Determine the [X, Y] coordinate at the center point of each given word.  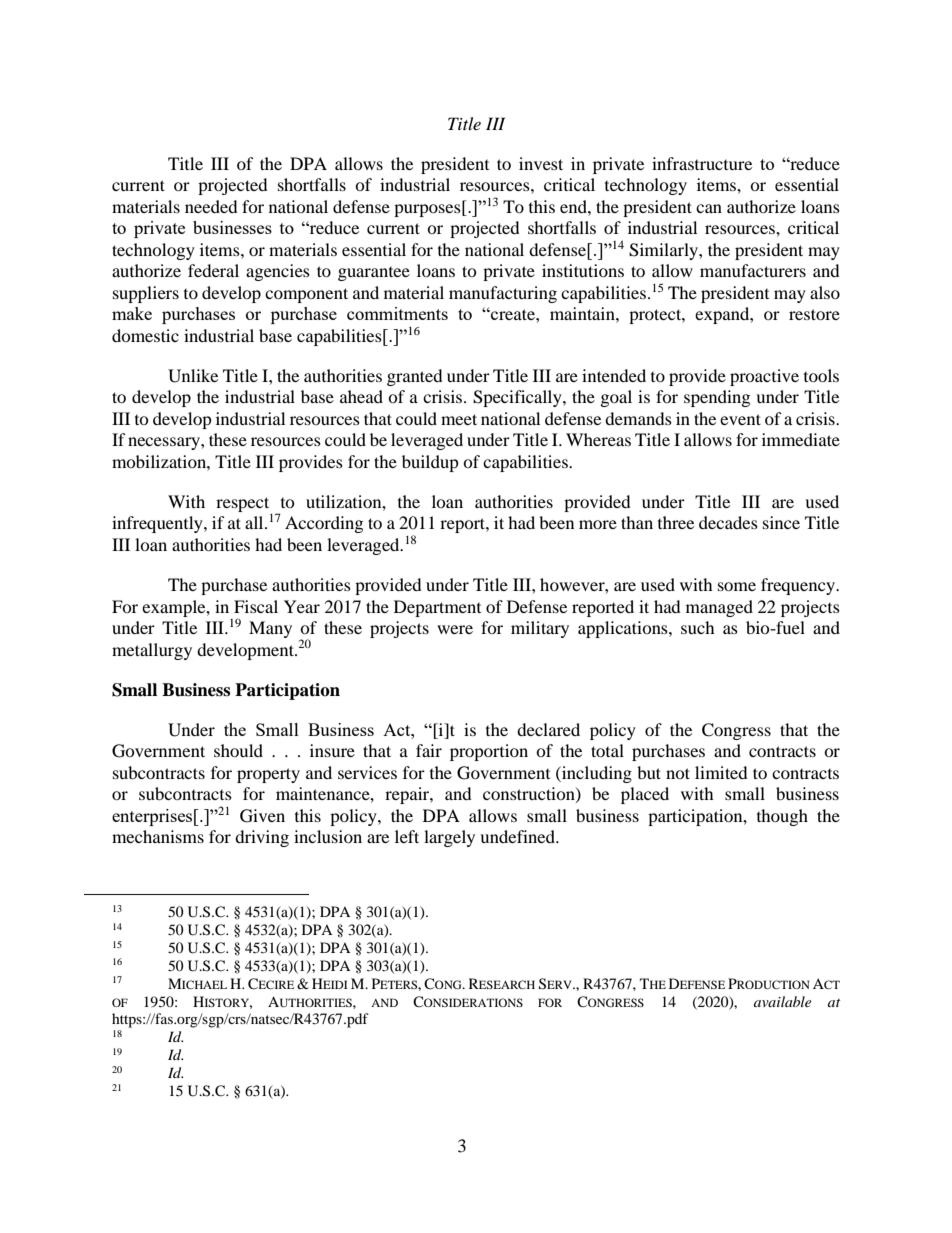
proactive [764, 377]
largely [449, 838]
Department [437, 608]
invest [541, 163]
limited [721, 772]
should [238, 750]
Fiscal [256, 606]
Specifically [518, 398]
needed [211, 206]
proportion [489, 752]
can [709, 208]
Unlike [193, 376]
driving [262, 838]
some [737, 586]
